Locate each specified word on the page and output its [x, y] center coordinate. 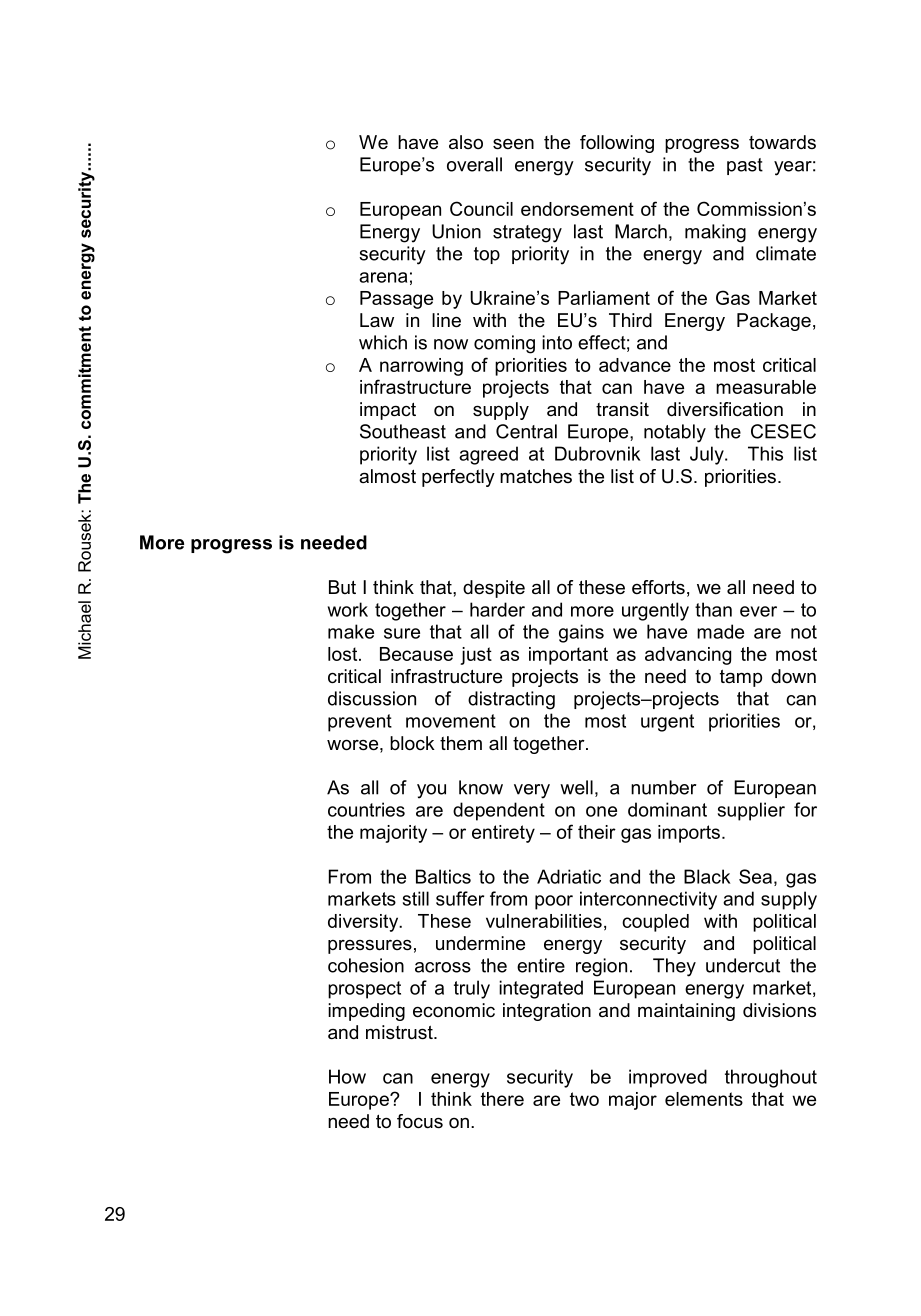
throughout [771, 1078]
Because [416, 654]
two [584, 1099]
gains [581, 633]
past [745, 166]
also [466, 142]
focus [420, 1121]
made [720, 631]
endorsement [577, 209]
